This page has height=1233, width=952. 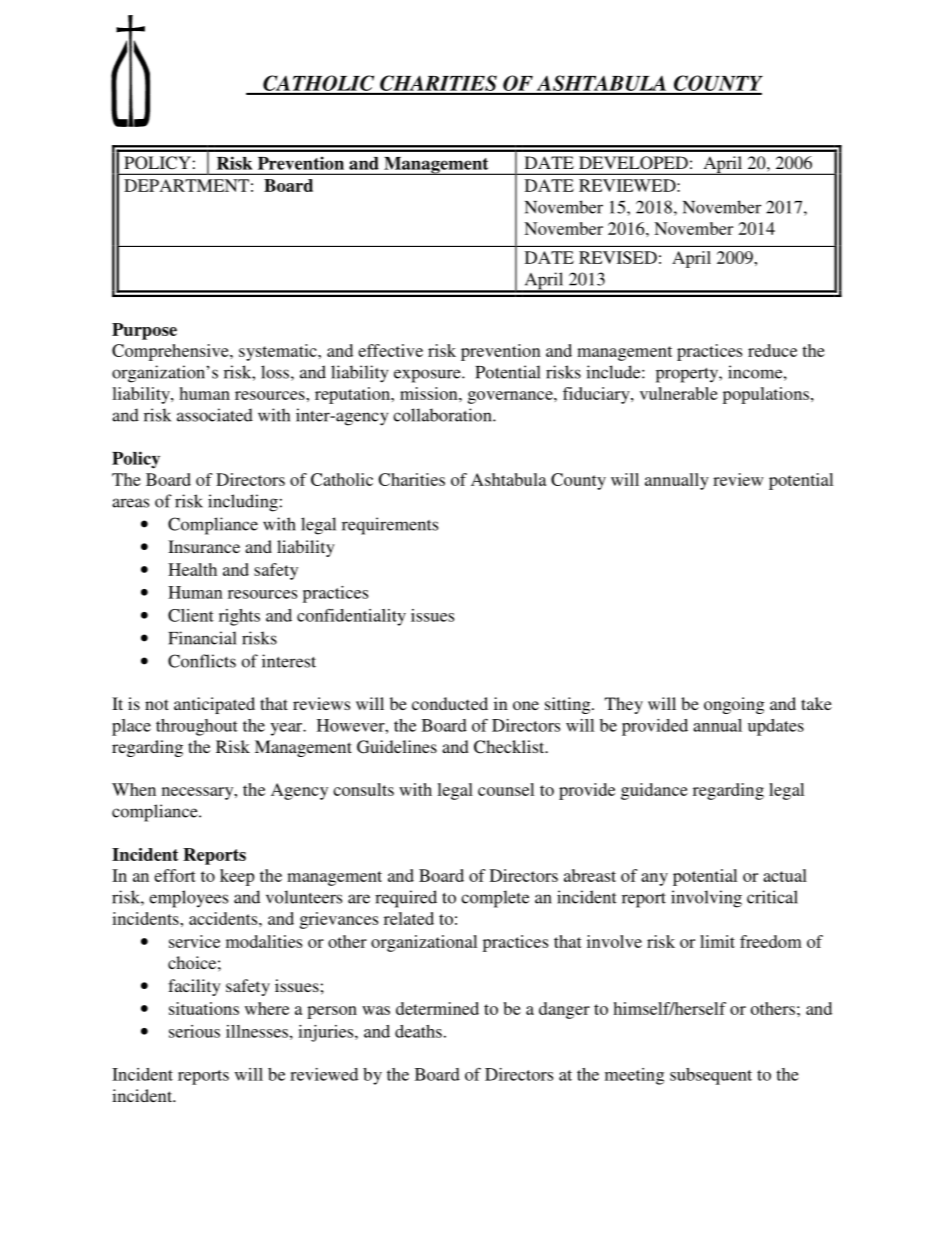 What do you see at coordinates (194, 1031) in the page?
I see `serious` at bounding box center [194, 1031].
